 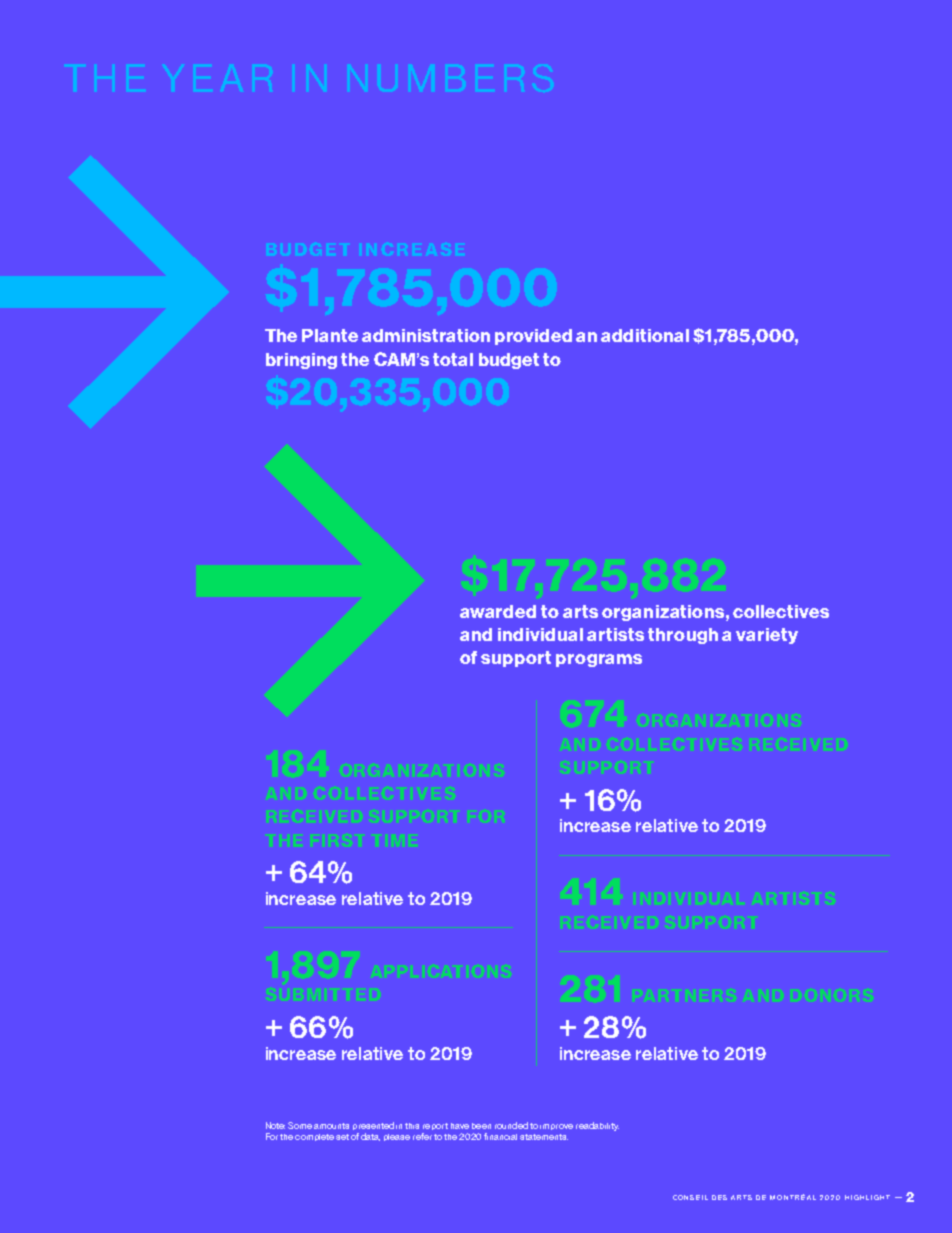 What do you see at coordinates (683, 636) in the image?
I see `through` at bounding box center [683, 636].
